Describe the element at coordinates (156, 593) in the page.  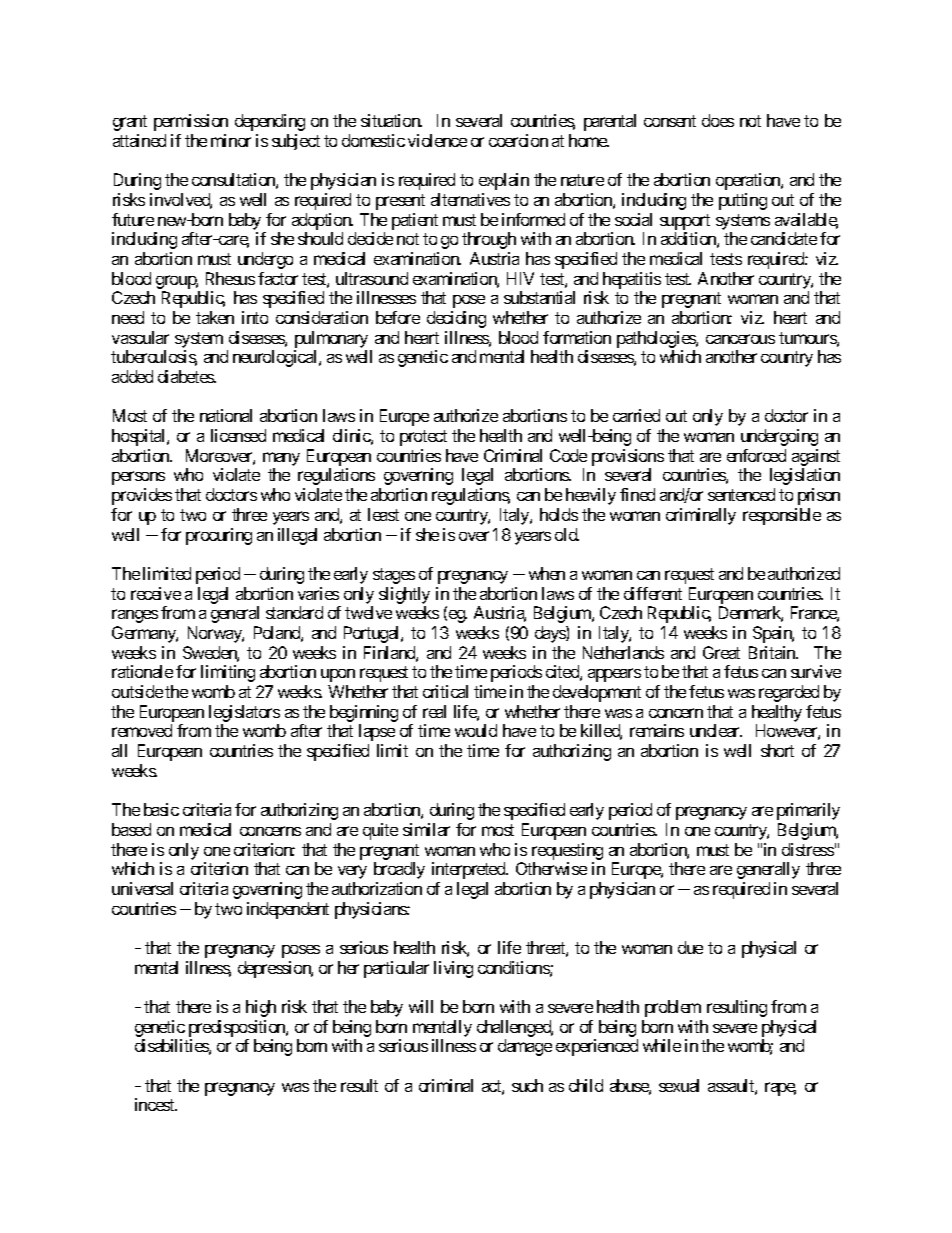
I see `receive` at that location.
